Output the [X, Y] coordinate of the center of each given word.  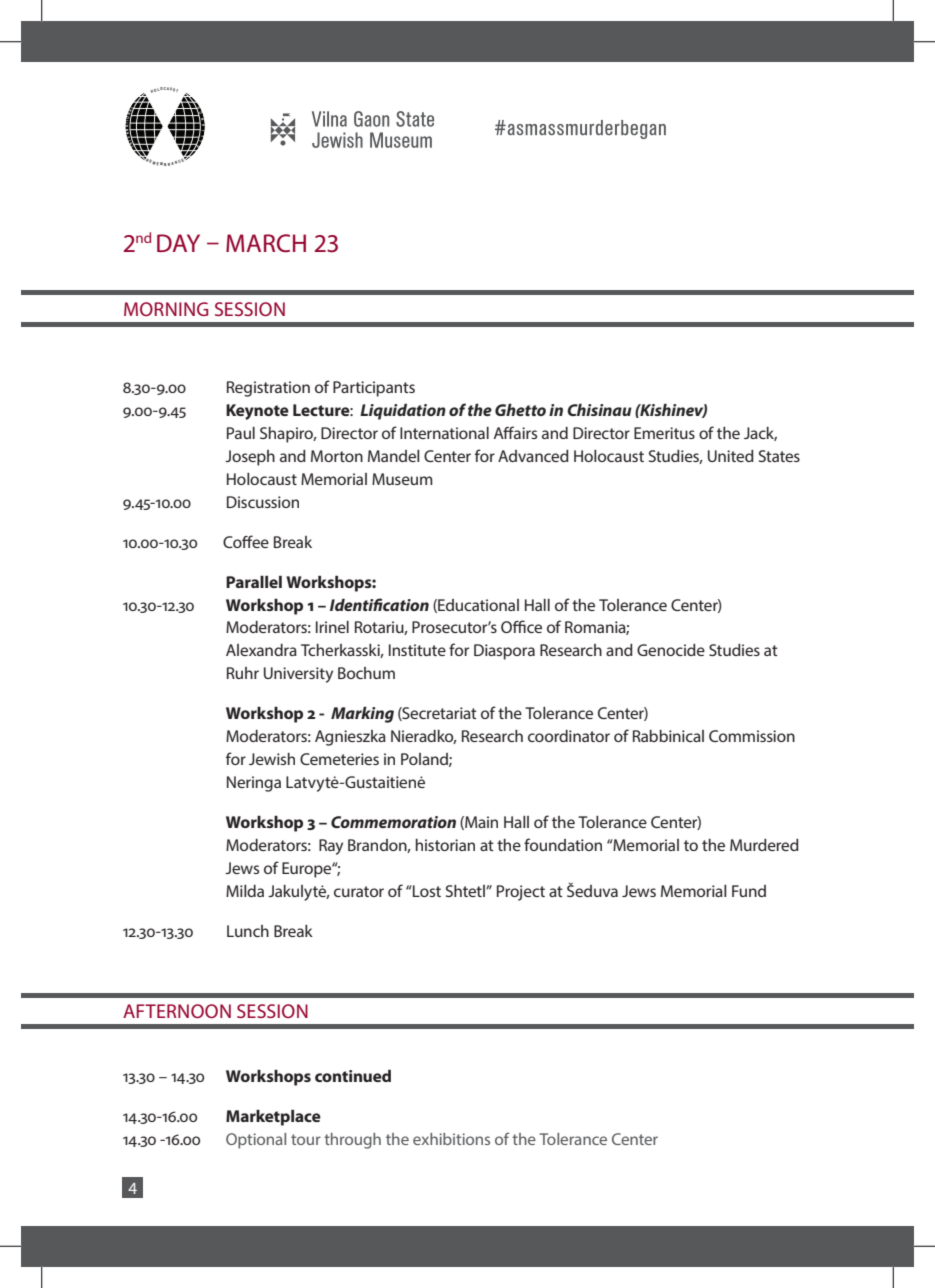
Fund [749, 891]
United [731, 456]
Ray [331, 847]
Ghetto [520, 410]
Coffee [246, 541]
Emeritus [664, 433]
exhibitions [451, 1139]
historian [445, 845]
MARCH [266, 243]
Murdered [764, 845]
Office [521, 626]
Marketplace [273, 1118]
